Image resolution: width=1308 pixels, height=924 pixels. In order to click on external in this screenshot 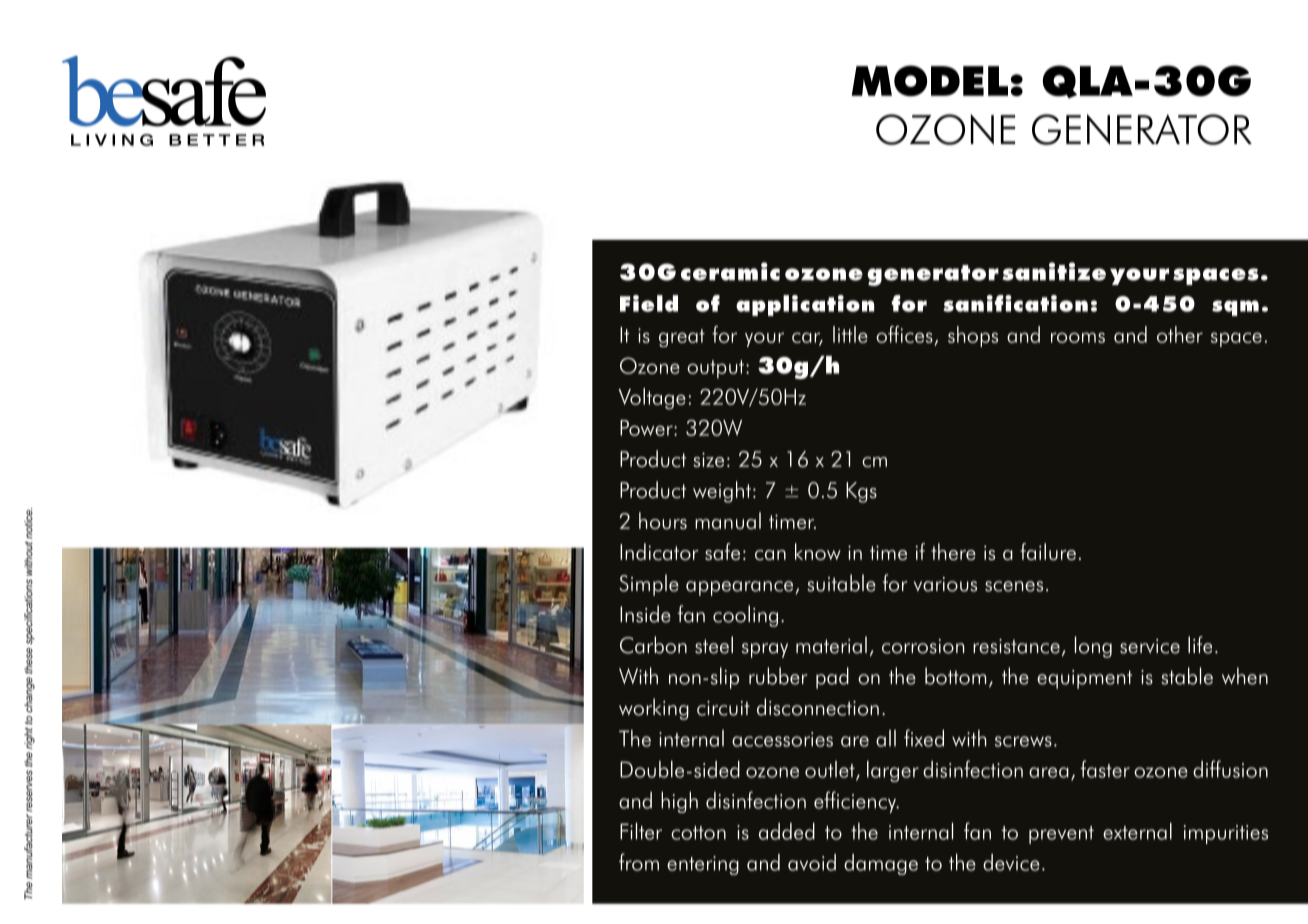, I will do `click(1137, 831)`.
